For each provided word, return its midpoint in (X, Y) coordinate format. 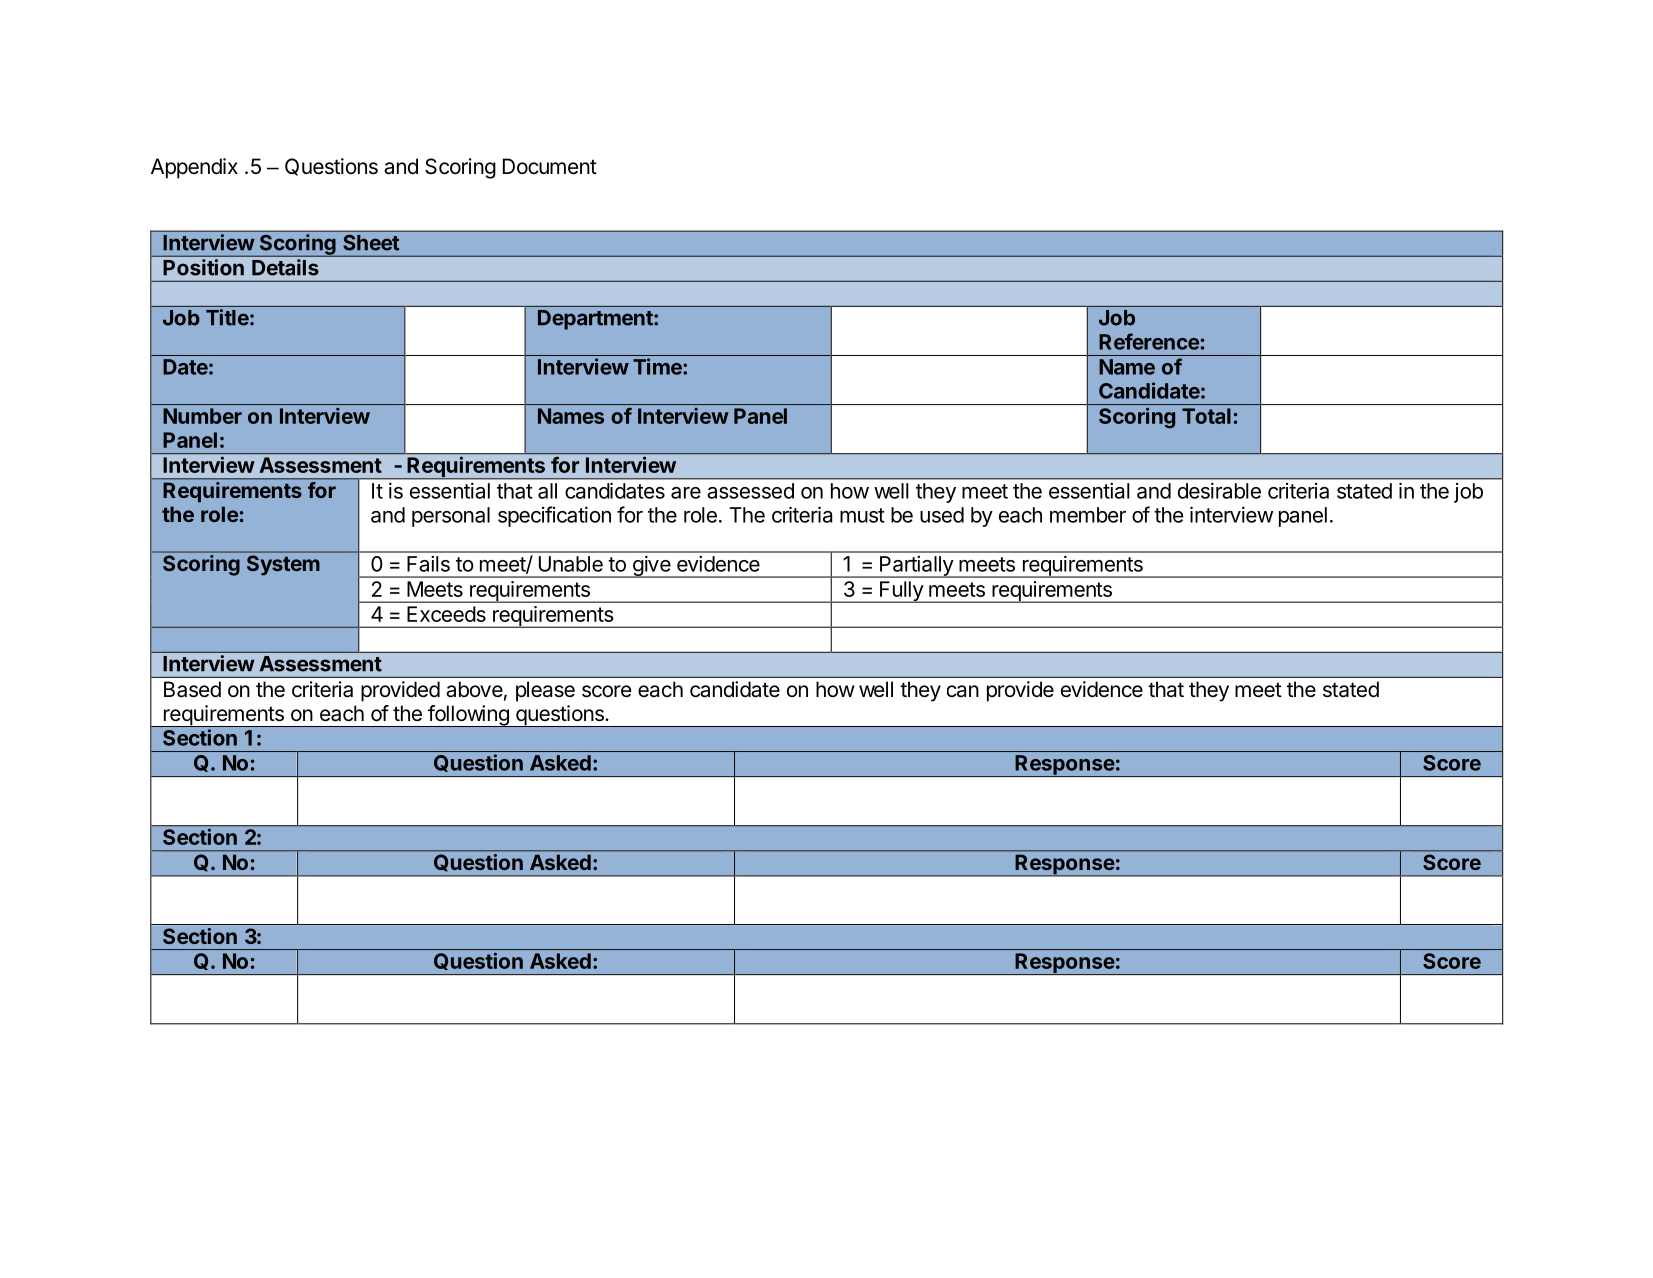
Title (227, 317)
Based (192, 689)
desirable (1219, 490)
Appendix (194, 168)
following (468, 716)
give (651, 566)
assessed (750, 491)
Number (202, 416)
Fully (901, 592)
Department (596, 320)
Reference (1149, 341)
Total (1206, 416)
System (283, 565)
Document (550, 166)
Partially (916, 567)
